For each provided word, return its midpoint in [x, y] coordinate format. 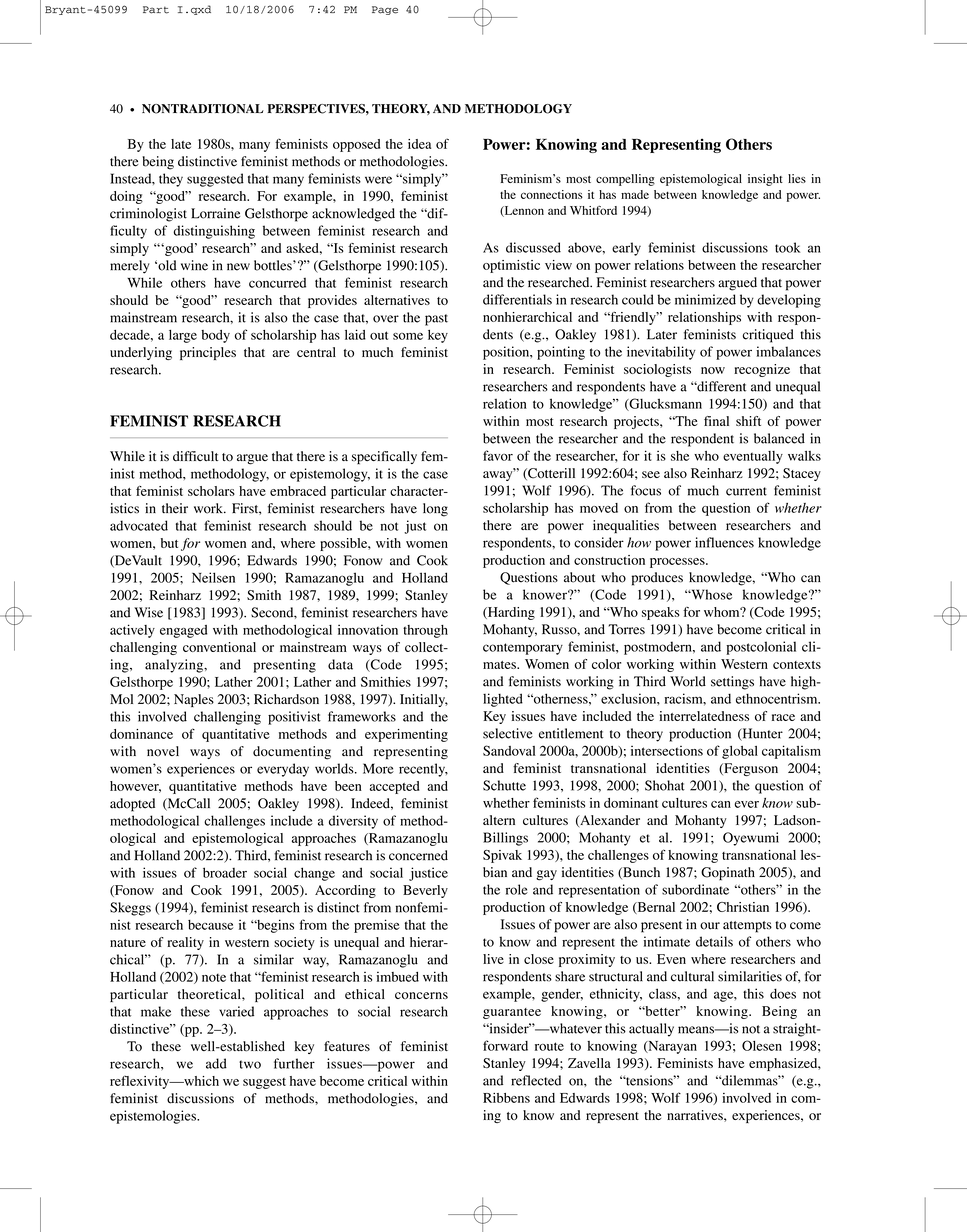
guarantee [512, 1013]
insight [765, 180]
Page [385, 10]
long [435, 510]
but [169, 543]
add [216, 1063]
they [171, 180]
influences [724, 542]
